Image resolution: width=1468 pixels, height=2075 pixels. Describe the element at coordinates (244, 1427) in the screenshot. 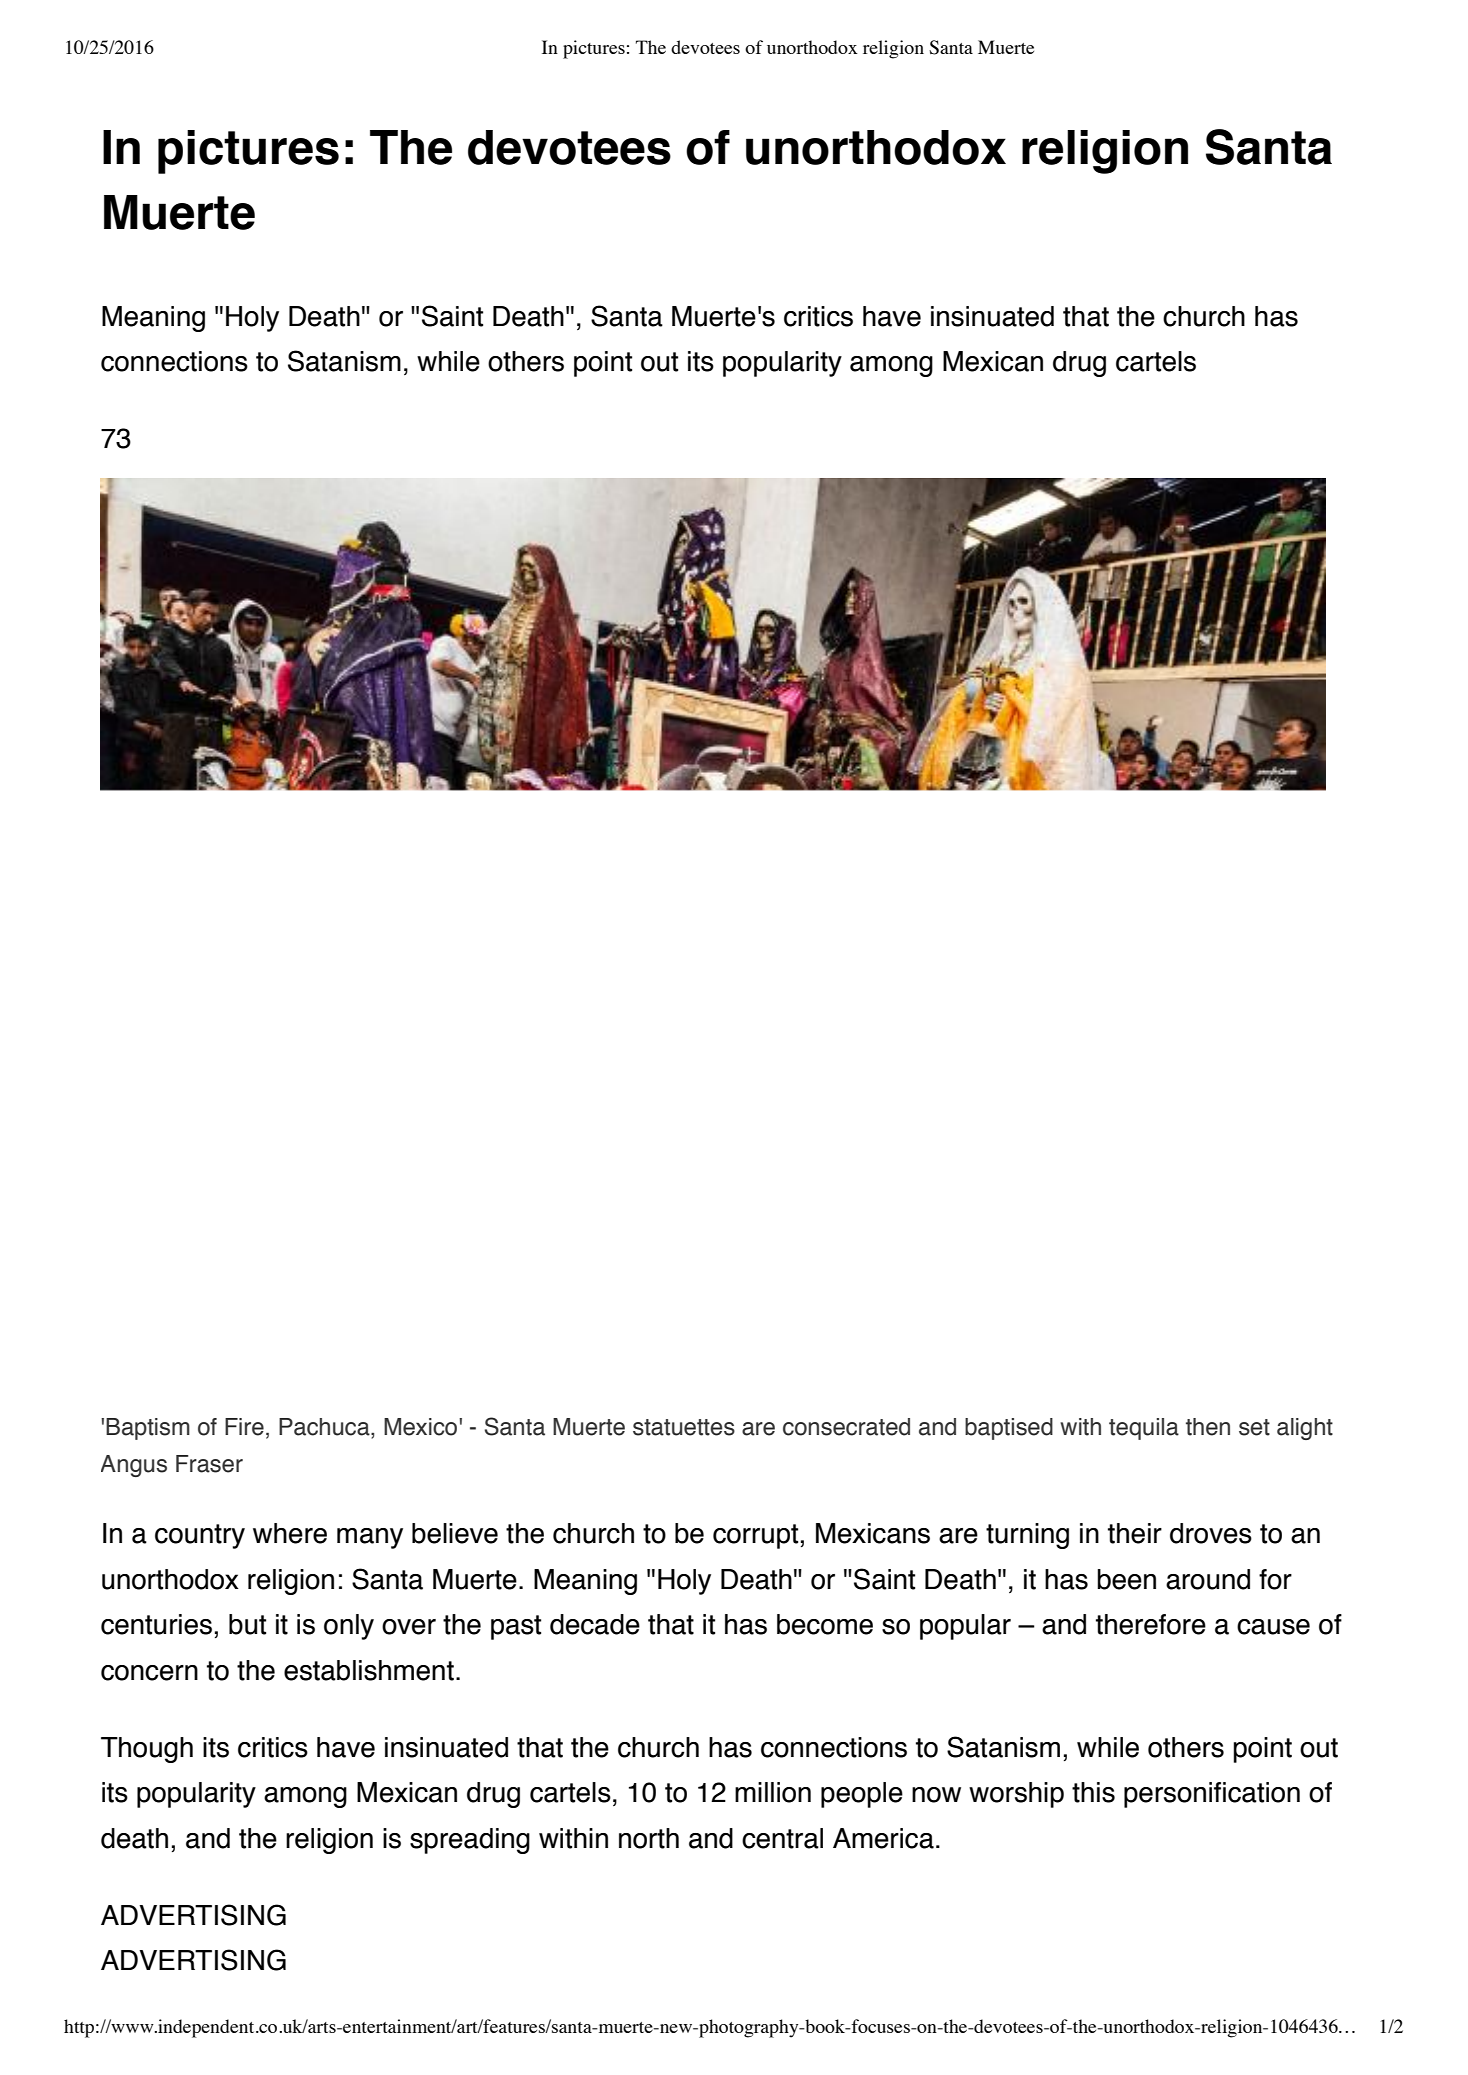

I see `Fire` at that location.
